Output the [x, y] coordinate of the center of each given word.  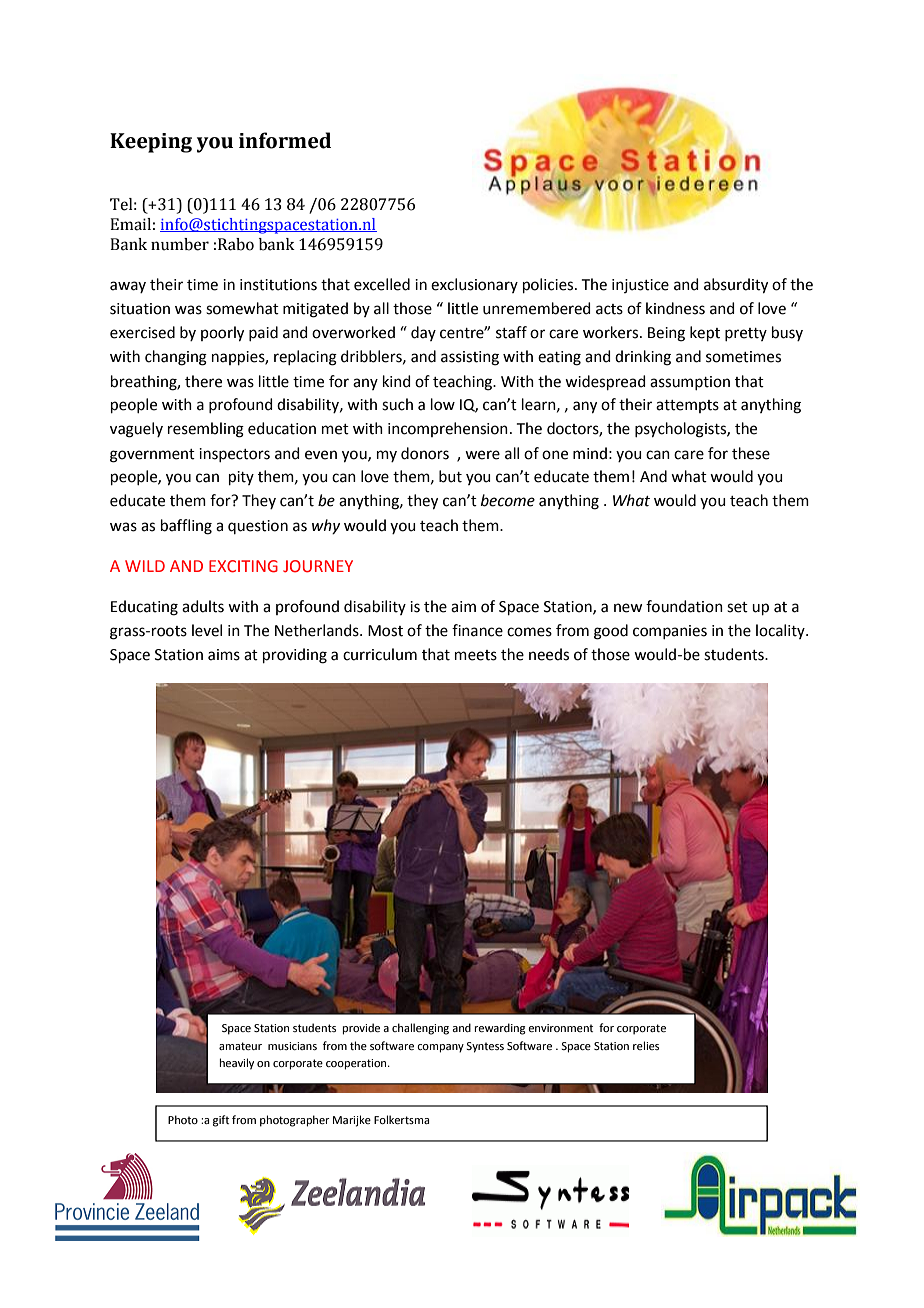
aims [224, 655]
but [450, 476]
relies [646, 1045]
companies [670, 632]
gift [221, 1121]
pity [241, 478]
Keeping [151, 143]
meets [476, 655]
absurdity [736, 286]
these [751, 453]
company [440, 1048]
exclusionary [474, 285]
